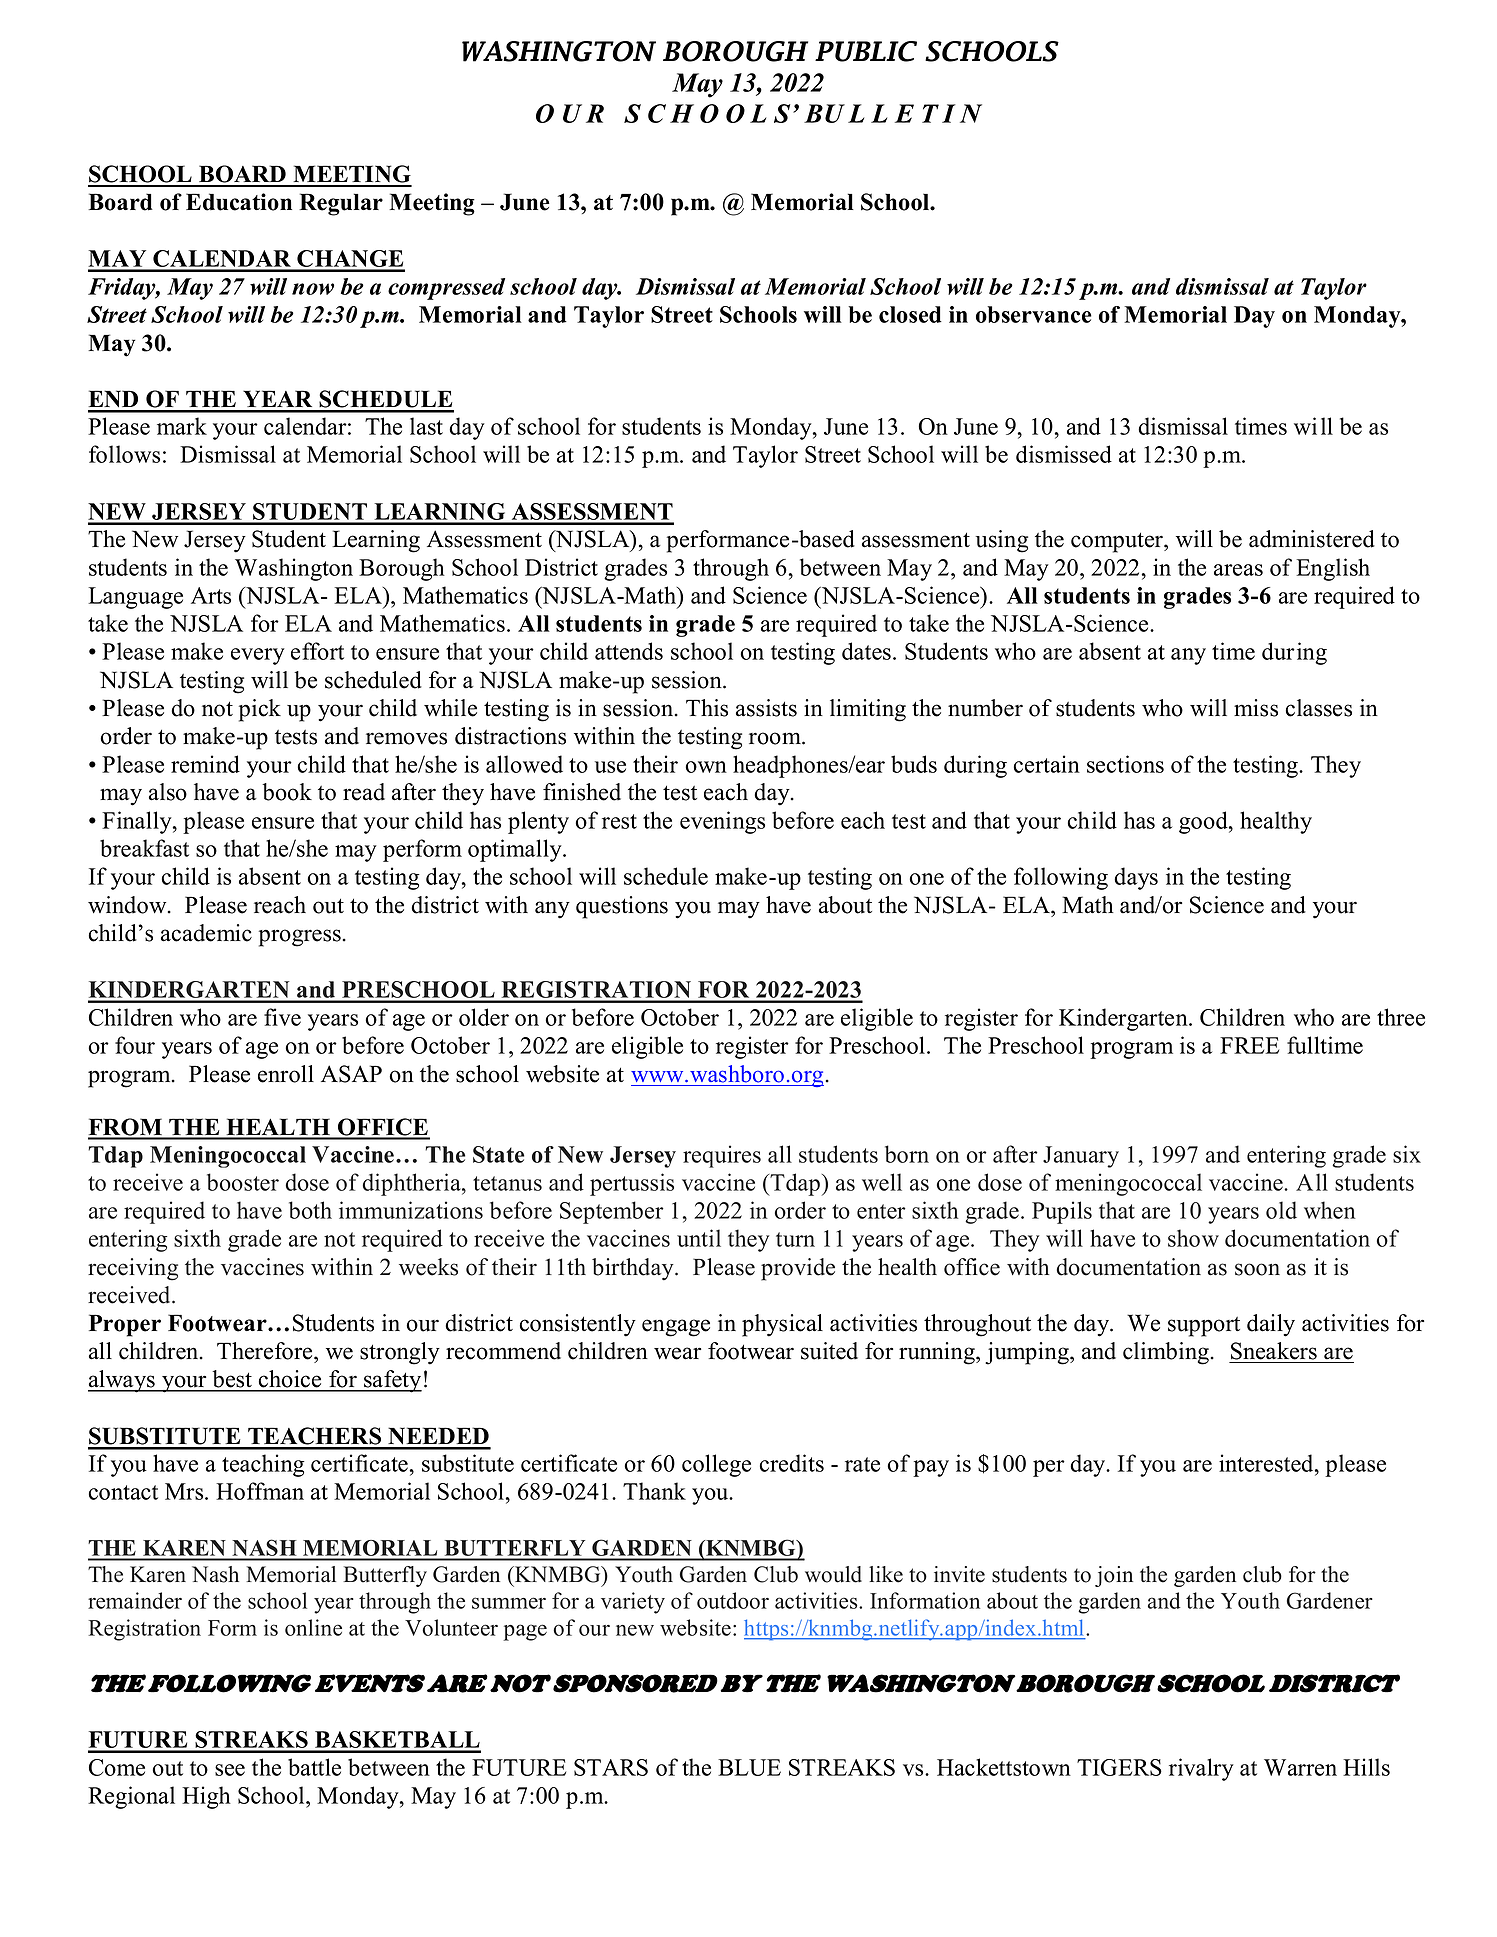 This image has height=1937, width=1497. What do you see at coordinates (1034, 314) in the image?
I see `observance` at bounding box center [1034, 314].
